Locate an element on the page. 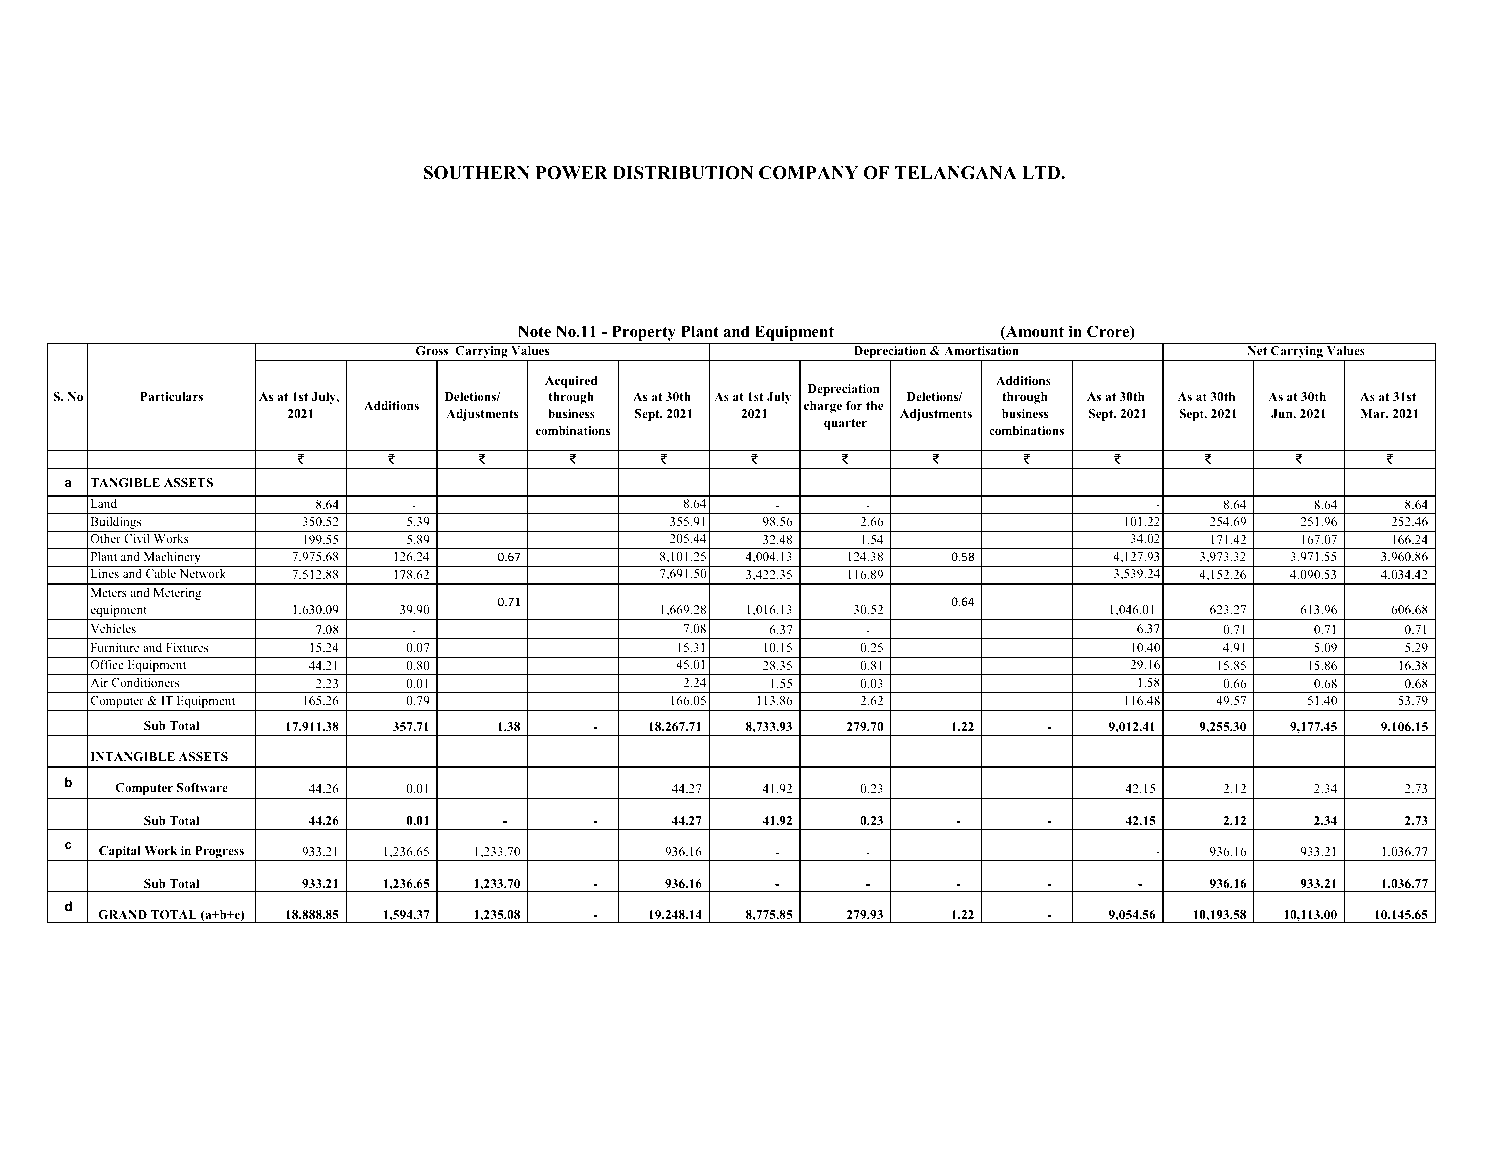  Capital is located at coordinates (120, 852).
